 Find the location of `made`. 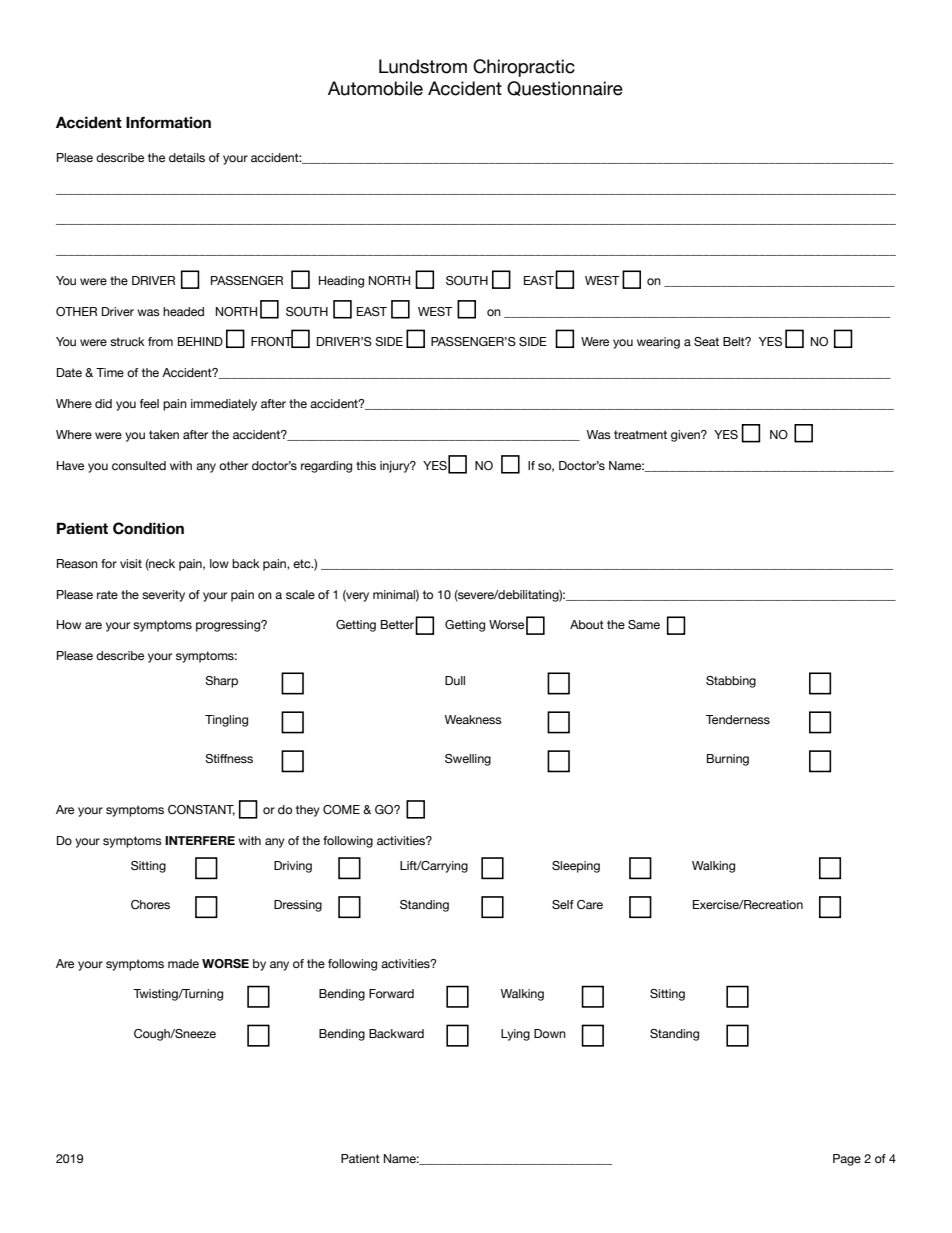

made is located at coordinates (183, 963).
